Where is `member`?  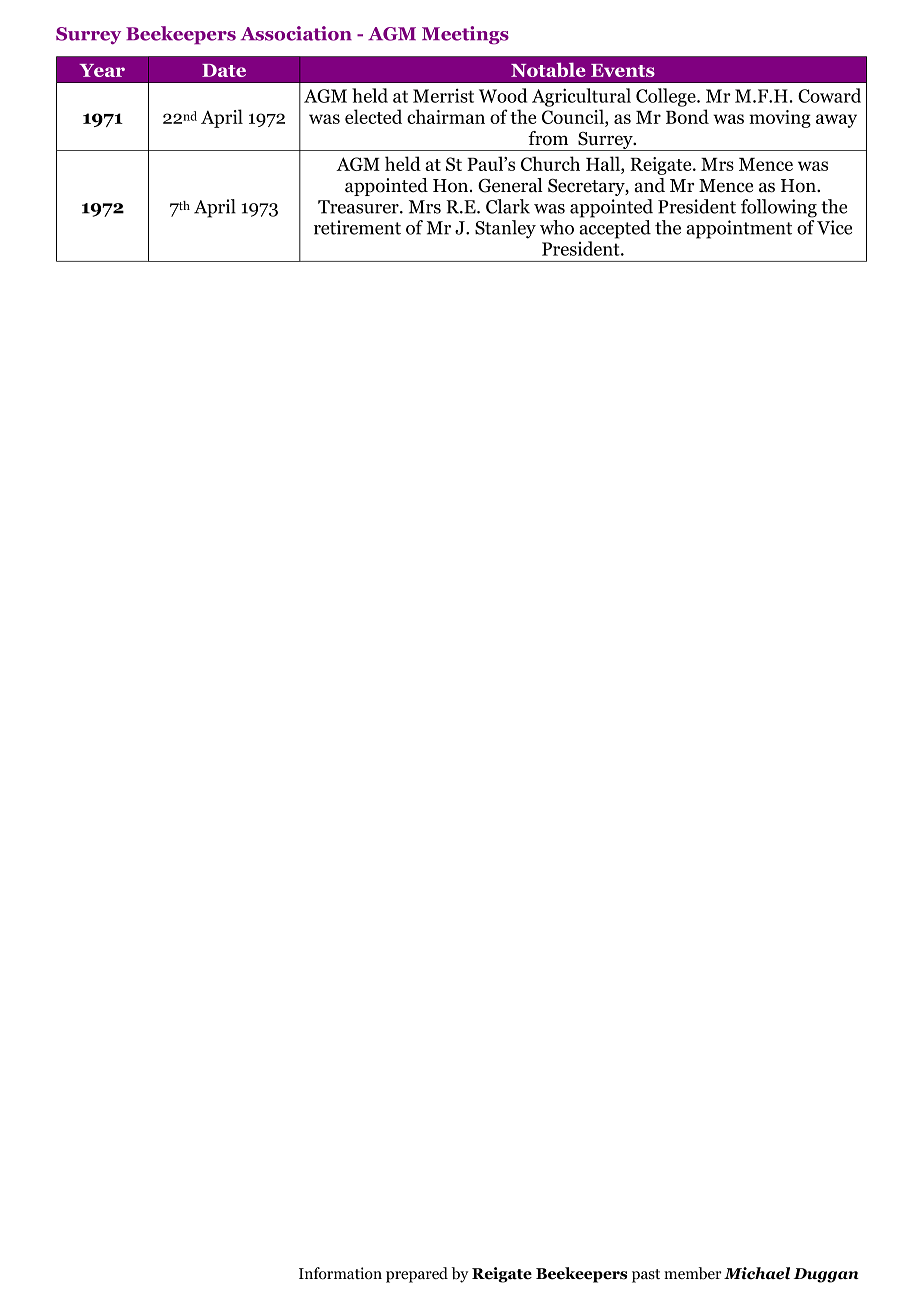 member is located at coordinates (693, 1273).
